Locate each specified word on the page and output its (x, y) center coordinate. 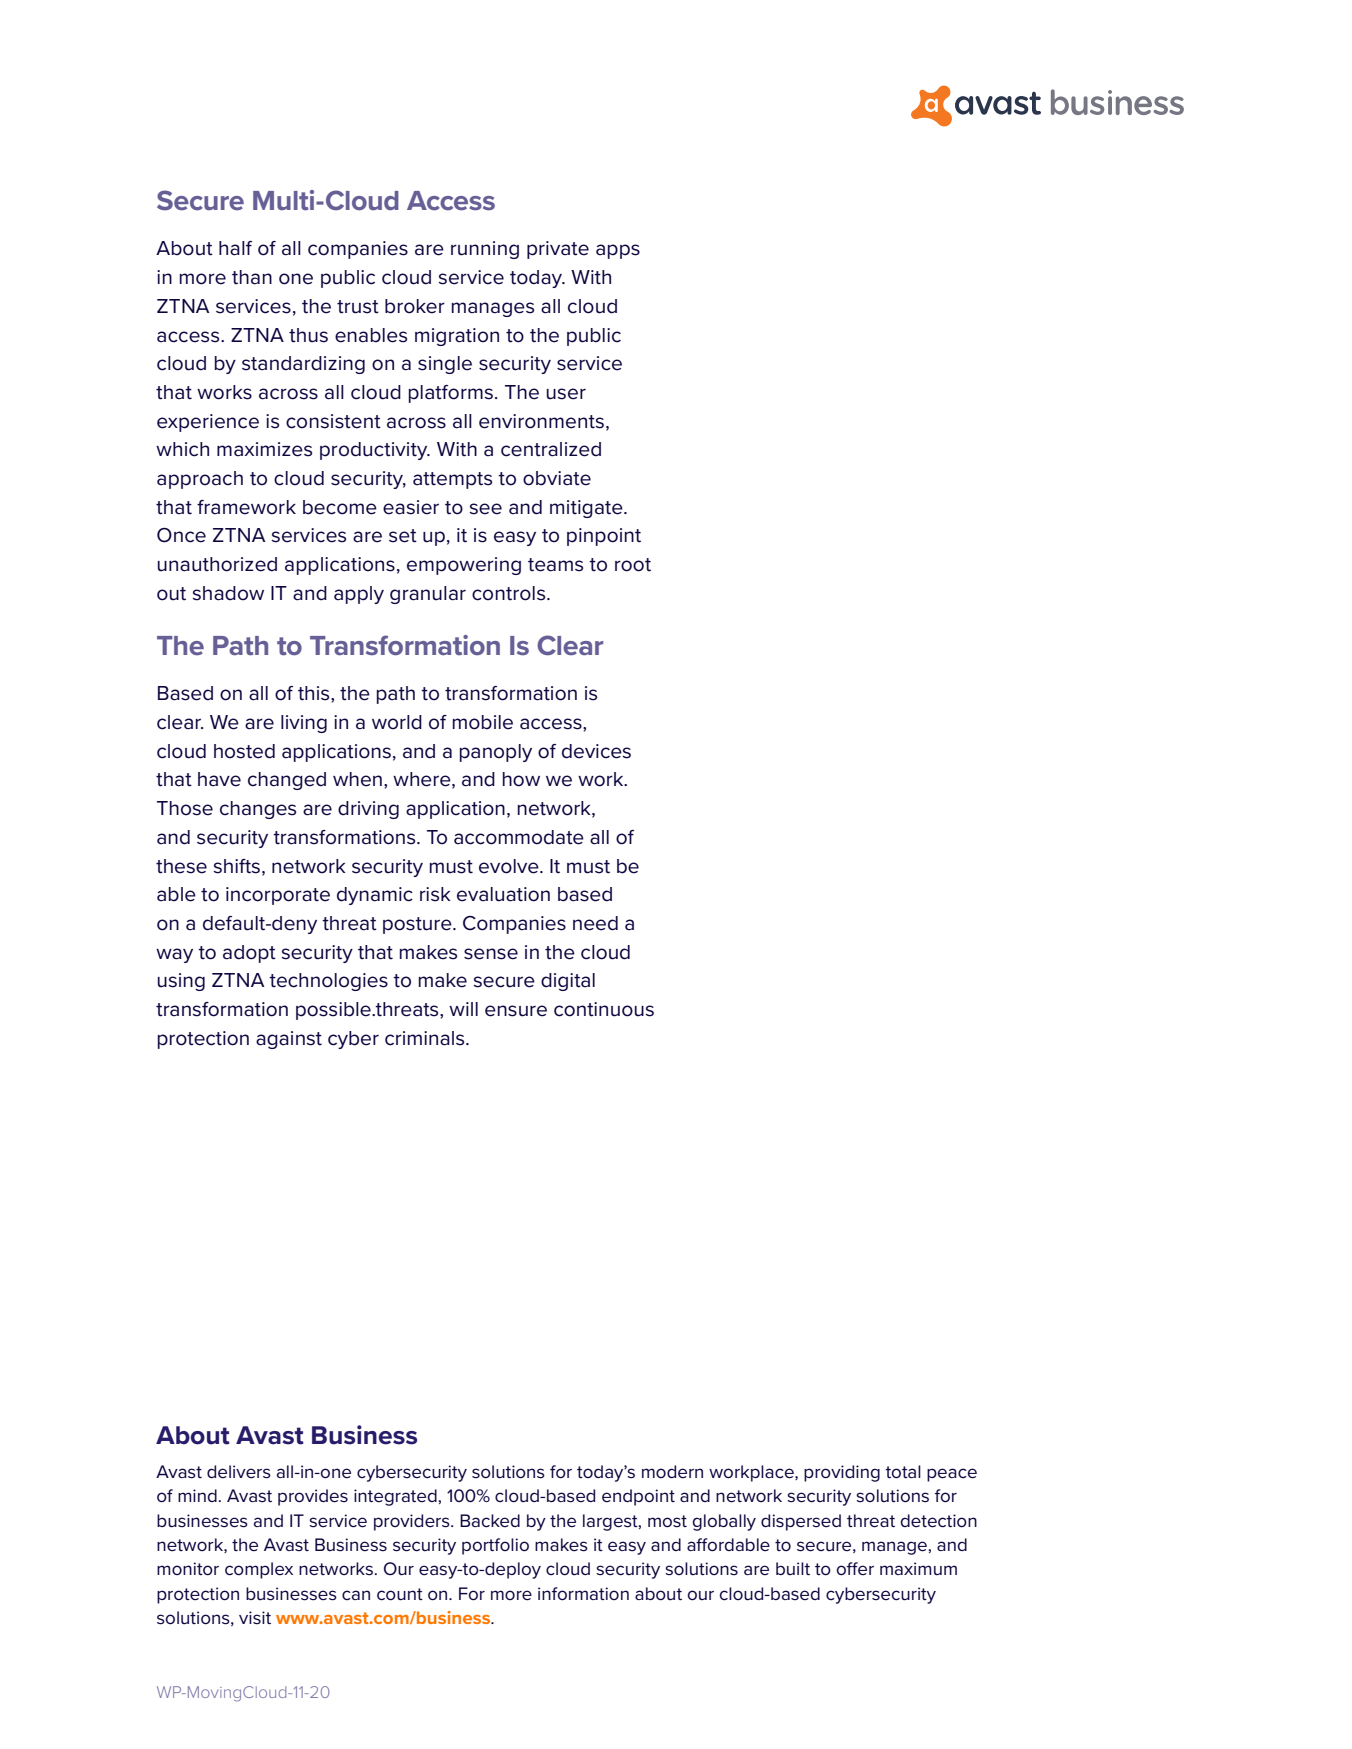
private (558, 250)
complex (259, 1570)
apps (618, 251)
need (595, 923)
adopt (249, 954)
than (252, 277)
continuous (604, 1009)
